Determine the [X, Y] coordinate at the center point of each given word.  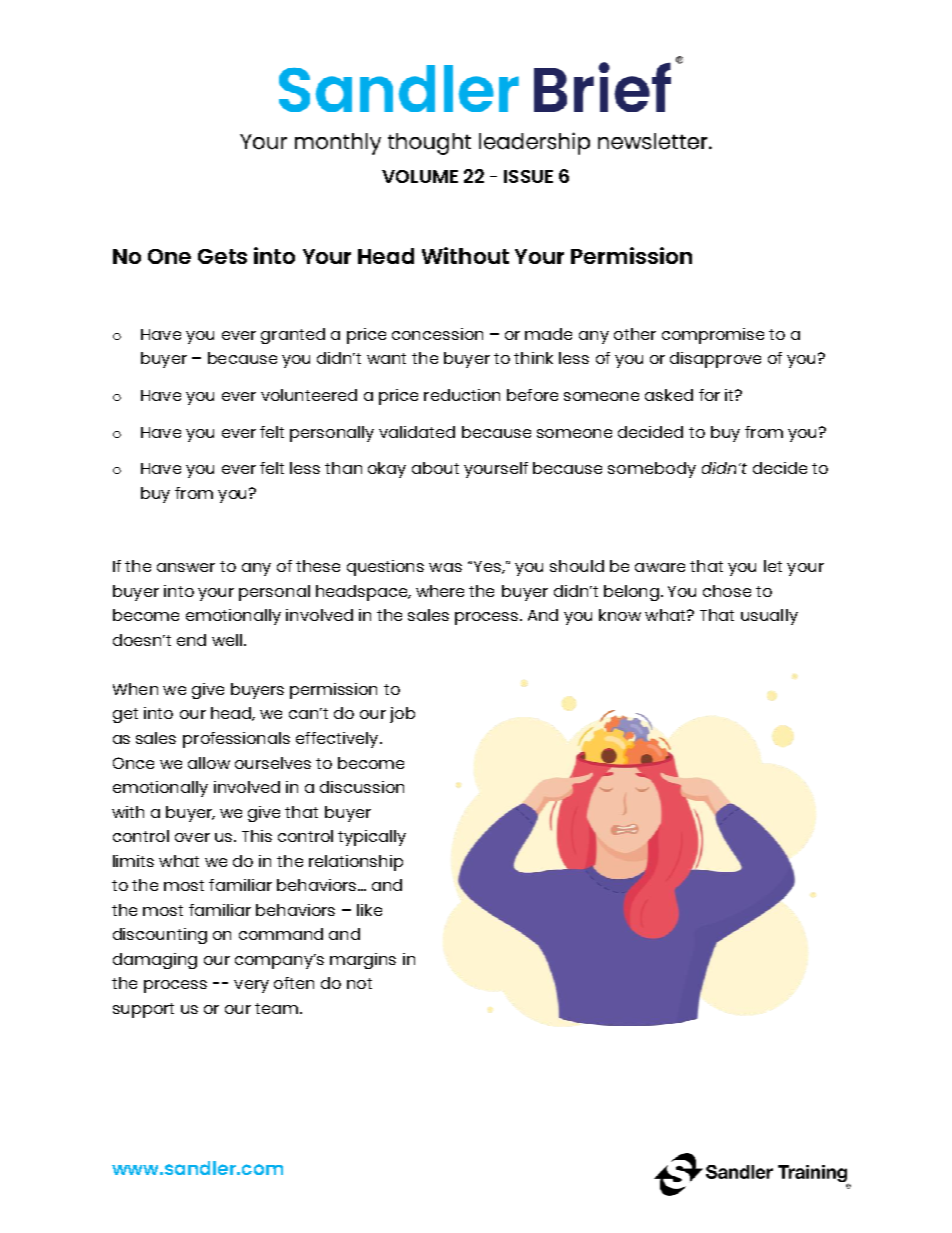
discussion [362, 787]
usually [769, 617]
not [359, 983]
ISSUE [528, 176]
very [251, 986]
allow [209, 763]
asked [669, 395]
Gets [222, 256]
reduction [462, 395]
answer [186, 567]
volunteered [309, 395]
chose [727, 591]
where [440, 591]
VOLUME [420, 176]
